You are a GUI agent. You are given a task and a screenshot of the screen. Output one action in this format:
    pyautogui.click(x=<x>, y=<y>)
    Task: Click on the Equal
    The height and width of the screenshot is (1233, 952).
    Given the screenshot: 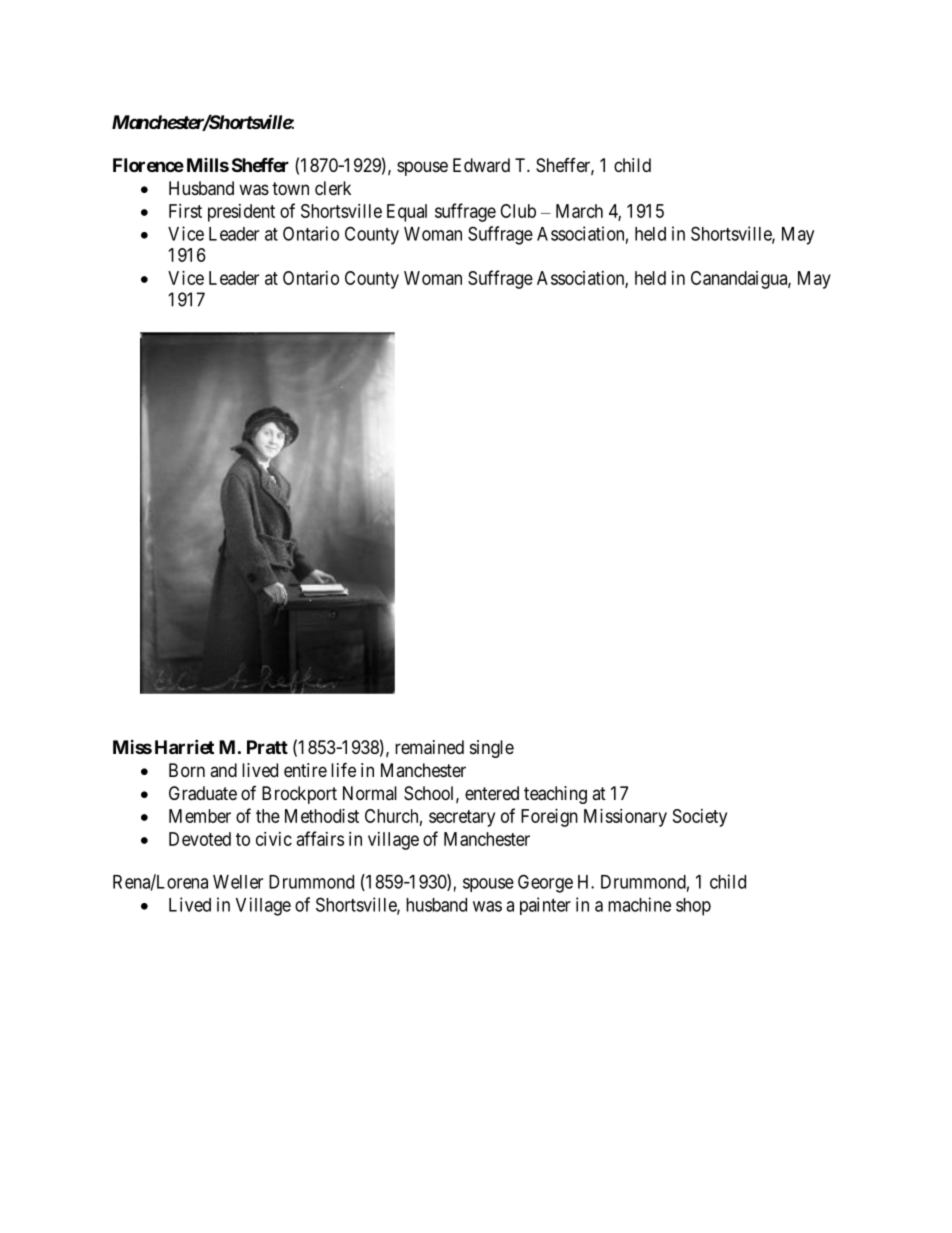 What is the action you would take?
    pyautogui.click(x=407, y=213)
